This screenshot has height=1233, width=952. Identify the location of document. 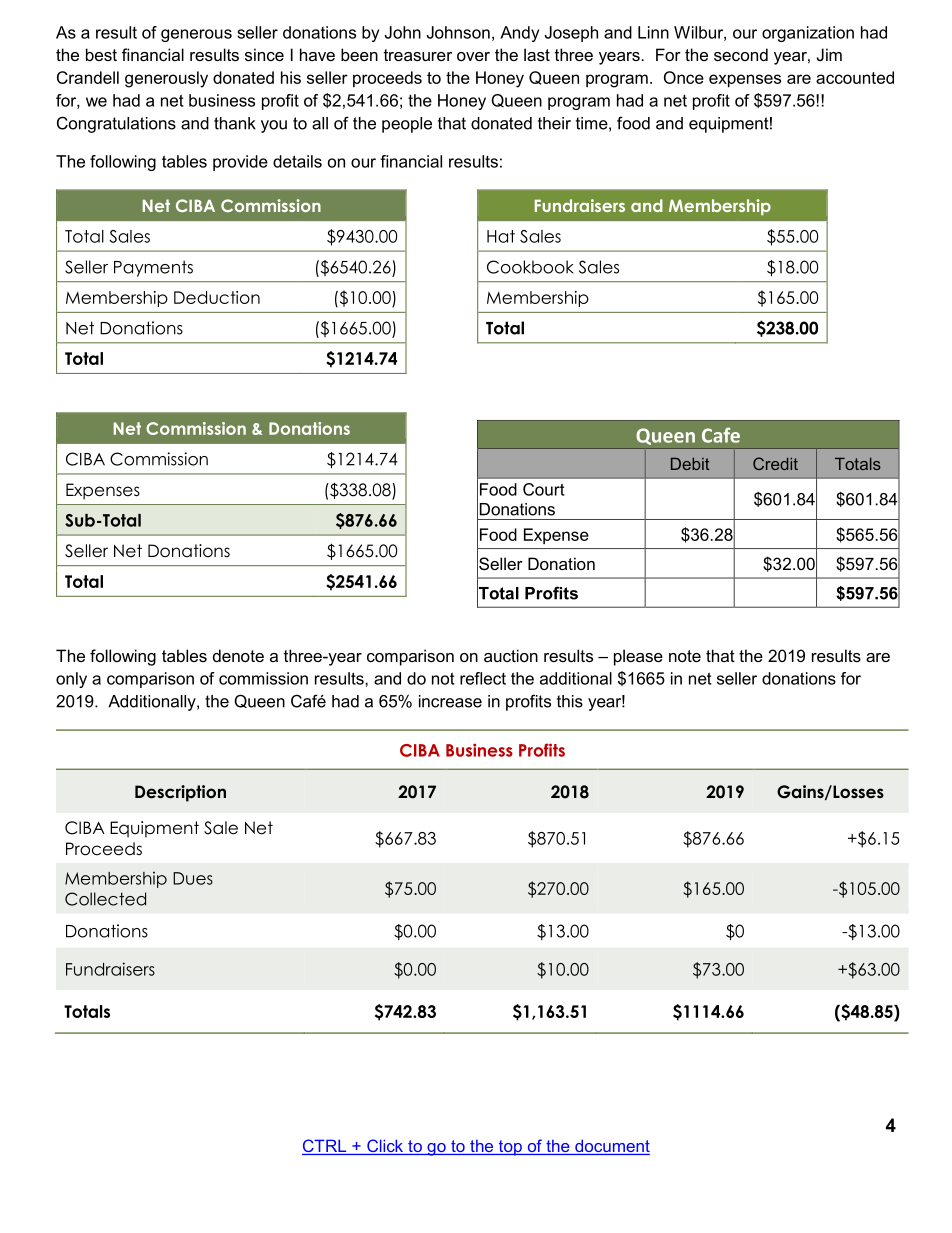
(611, 1147).
